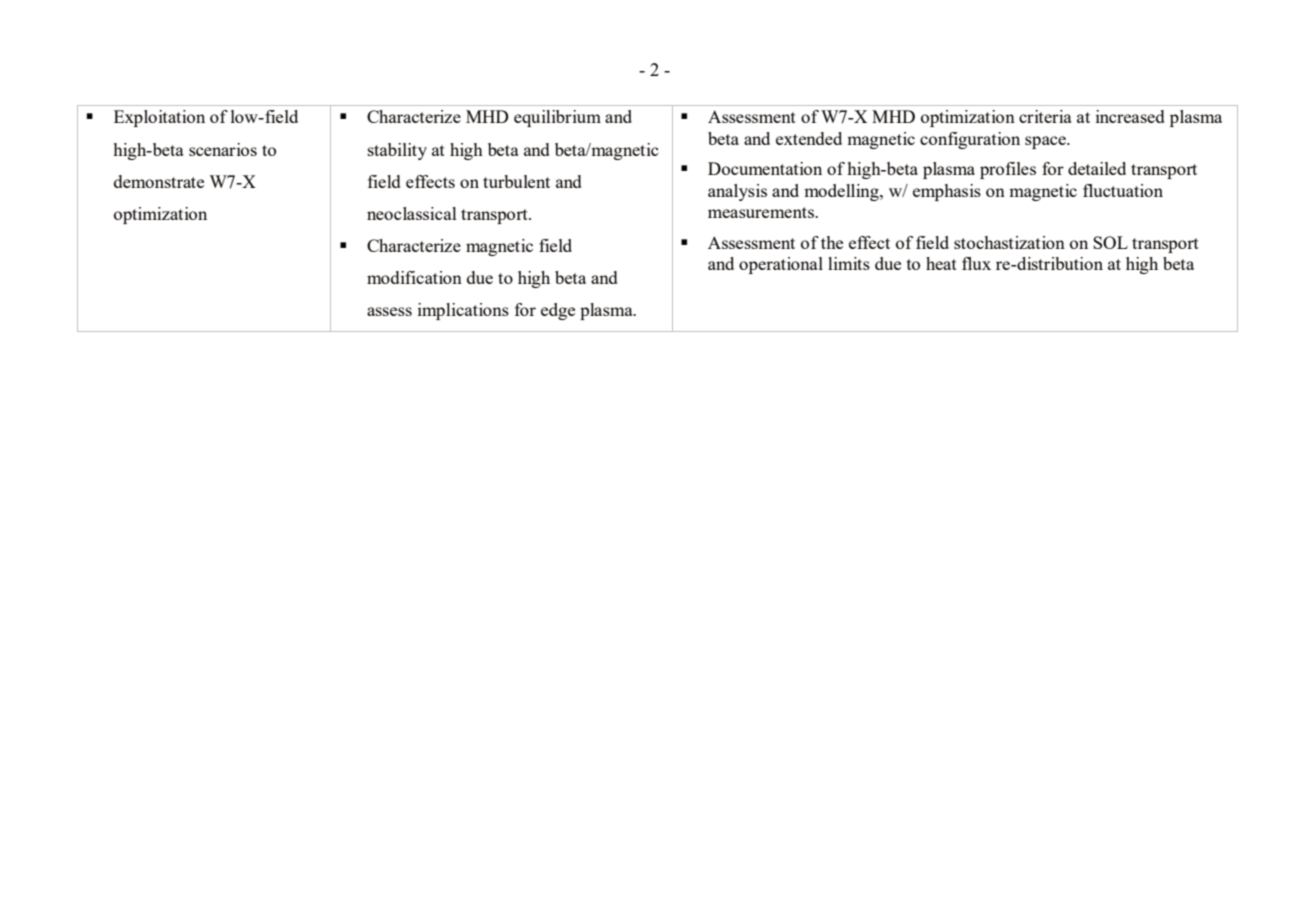 The height and width of the screenshot is (924, 1308). What do you see at coordinates (976, 263) in the screenshot?
I see `flux` at bounding box center [976, 263].
